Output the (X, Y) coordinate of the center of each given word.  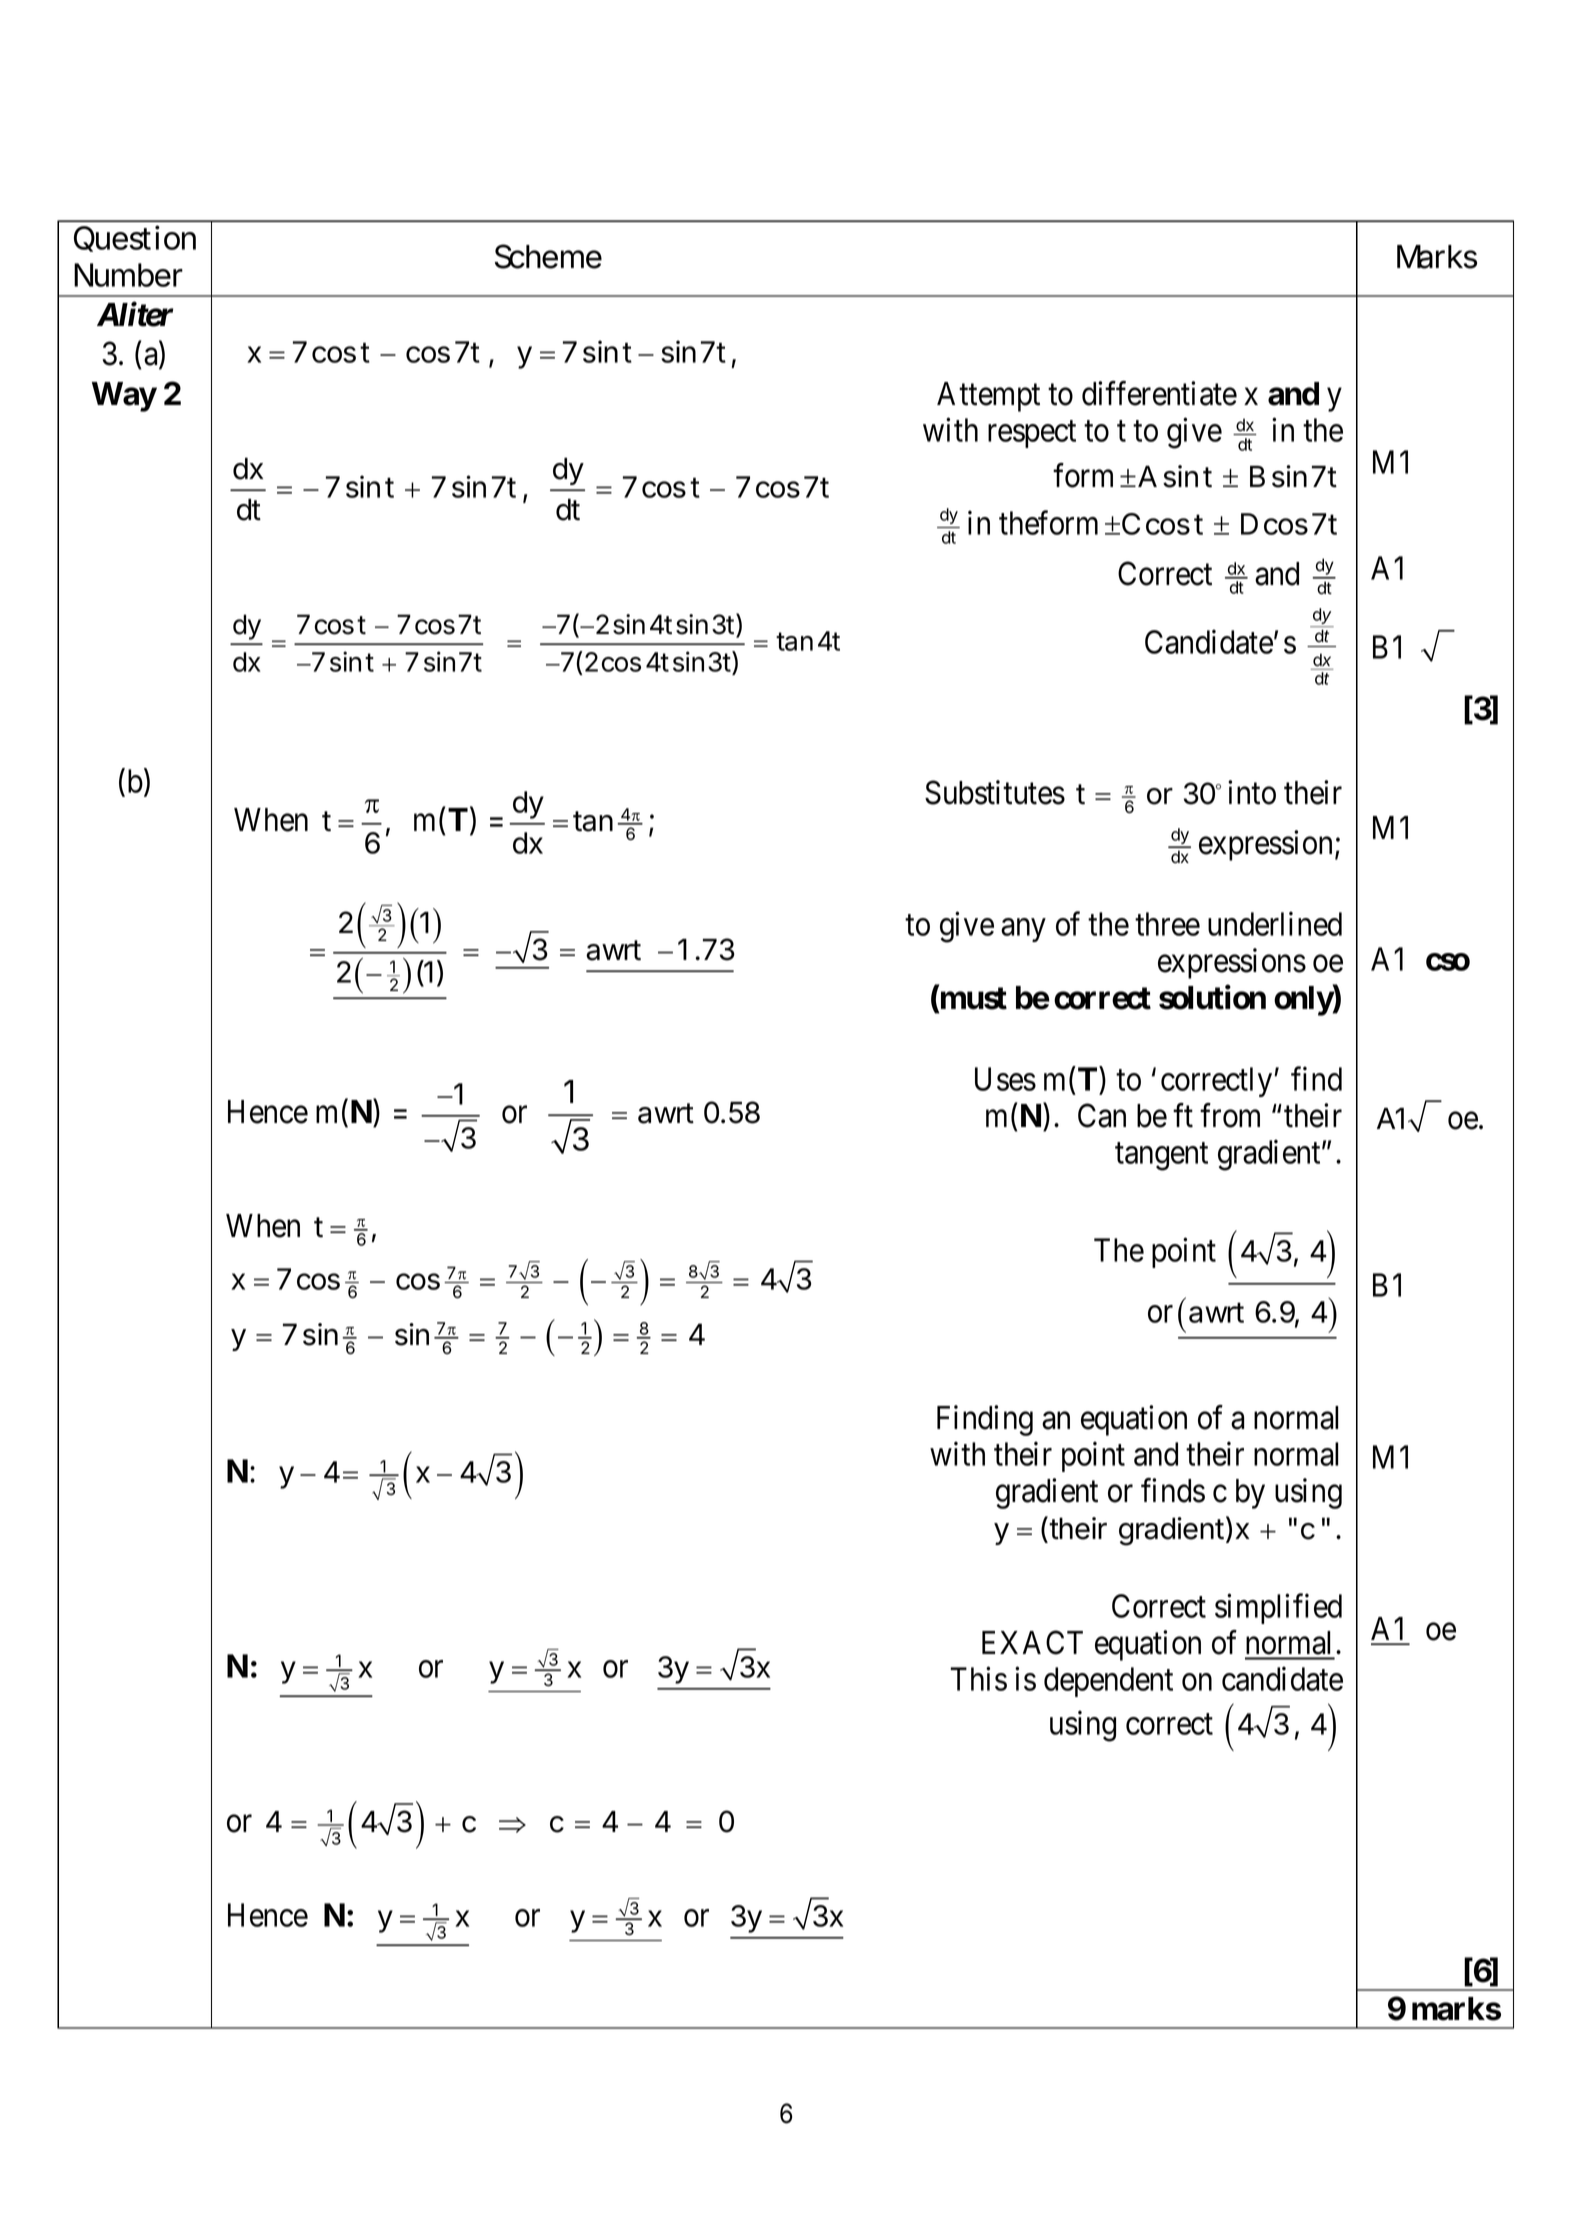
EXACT (1032, 1642)
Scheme (548, 256)
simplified (1278, 1609)
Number (128, 275)
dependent (1108, 1682)
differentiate (1159, 393)
